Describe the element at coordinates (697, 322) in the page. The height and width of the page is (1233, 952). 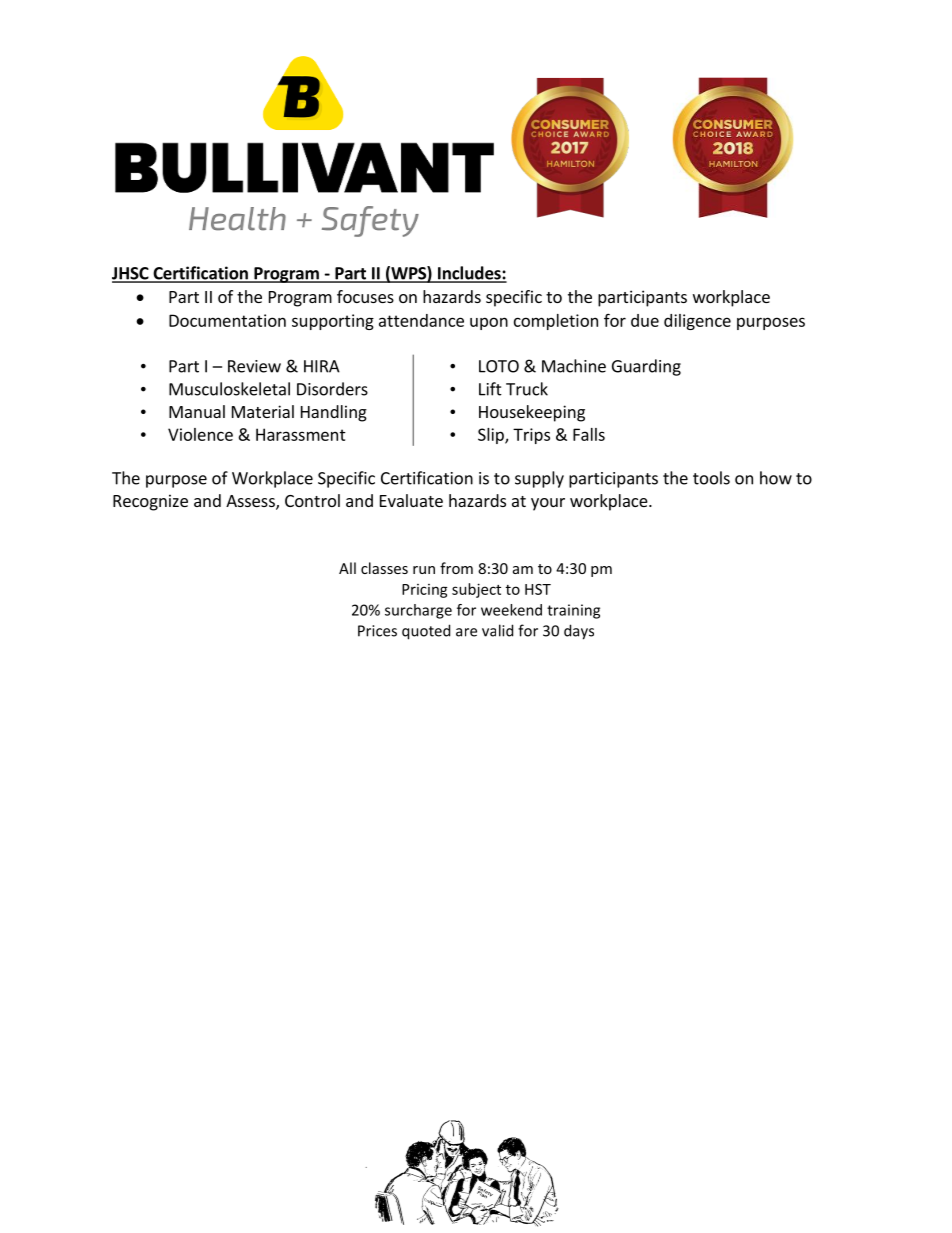
I see `diligence` at that location.
